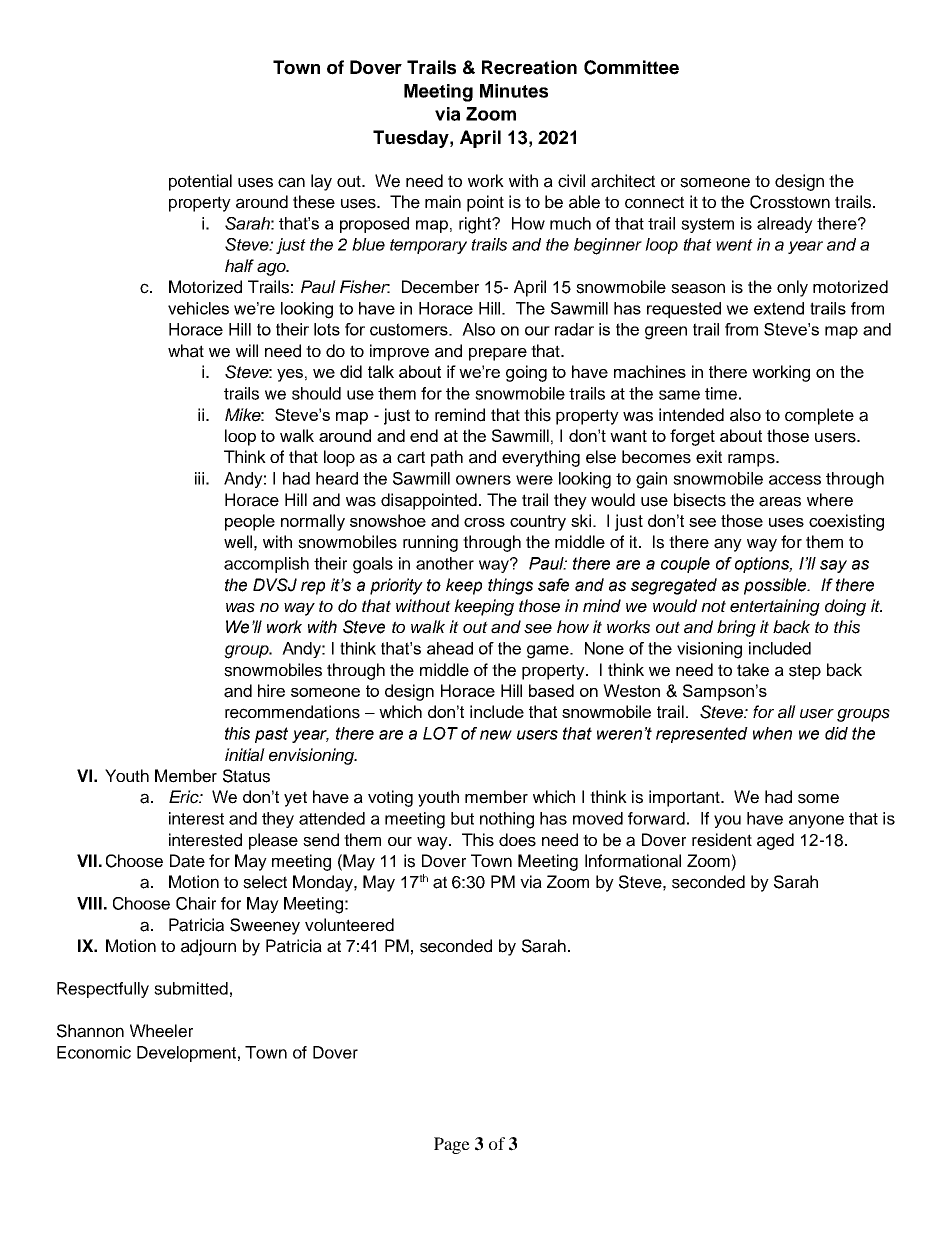 The height and width of the screenshot is (1233, 952). What do you see at coordinates (266, 565) in the screenshot?
I see `accomplish` at bounding box center [266, 565].
